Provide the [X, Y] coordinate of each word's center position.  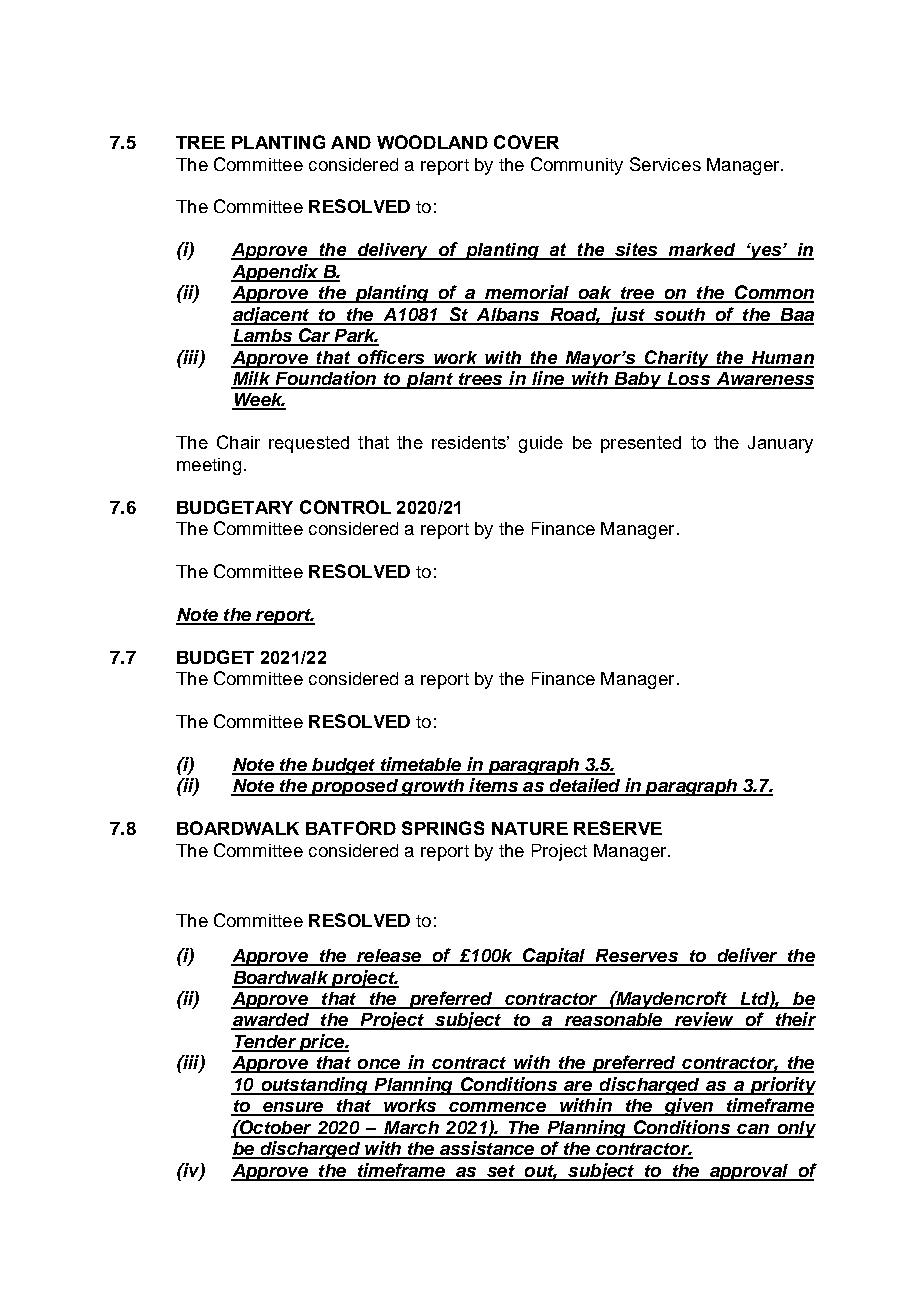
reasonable [613, 1021]
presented [641, 444]
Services [665, 164]
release [389, 957]
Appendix [276, 273]
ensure [293, 1108]
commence [497, 1108]
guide [541, 444]
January [780, 444]
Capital [554, 957]
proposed [354, 787]
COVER [526, 142]
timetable [421, 765]
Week [258, 401]
